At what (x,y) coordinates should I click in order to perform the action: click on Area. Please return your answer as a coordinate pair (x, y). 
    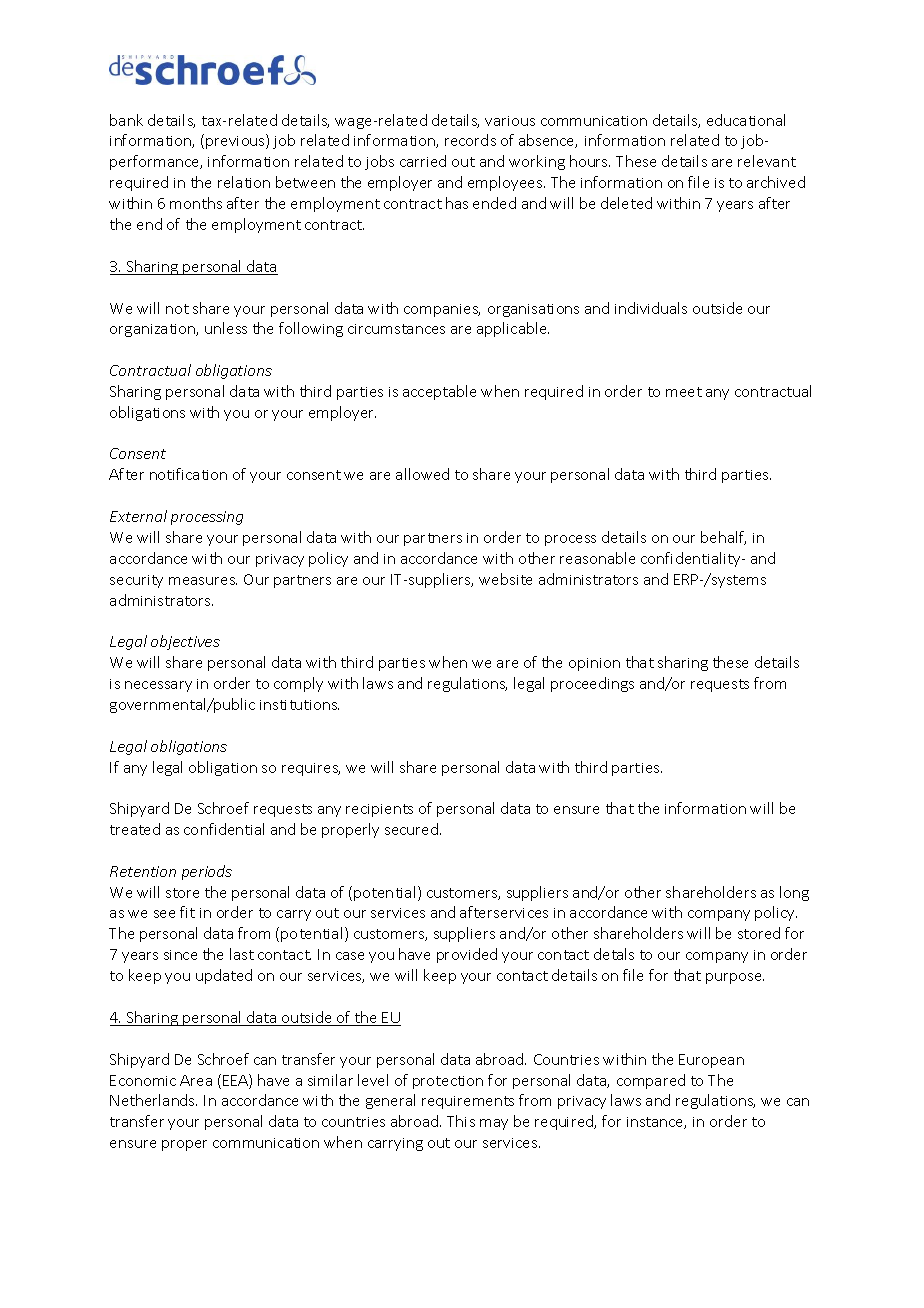
    Looking at the image, I should click on (196, 1080).
